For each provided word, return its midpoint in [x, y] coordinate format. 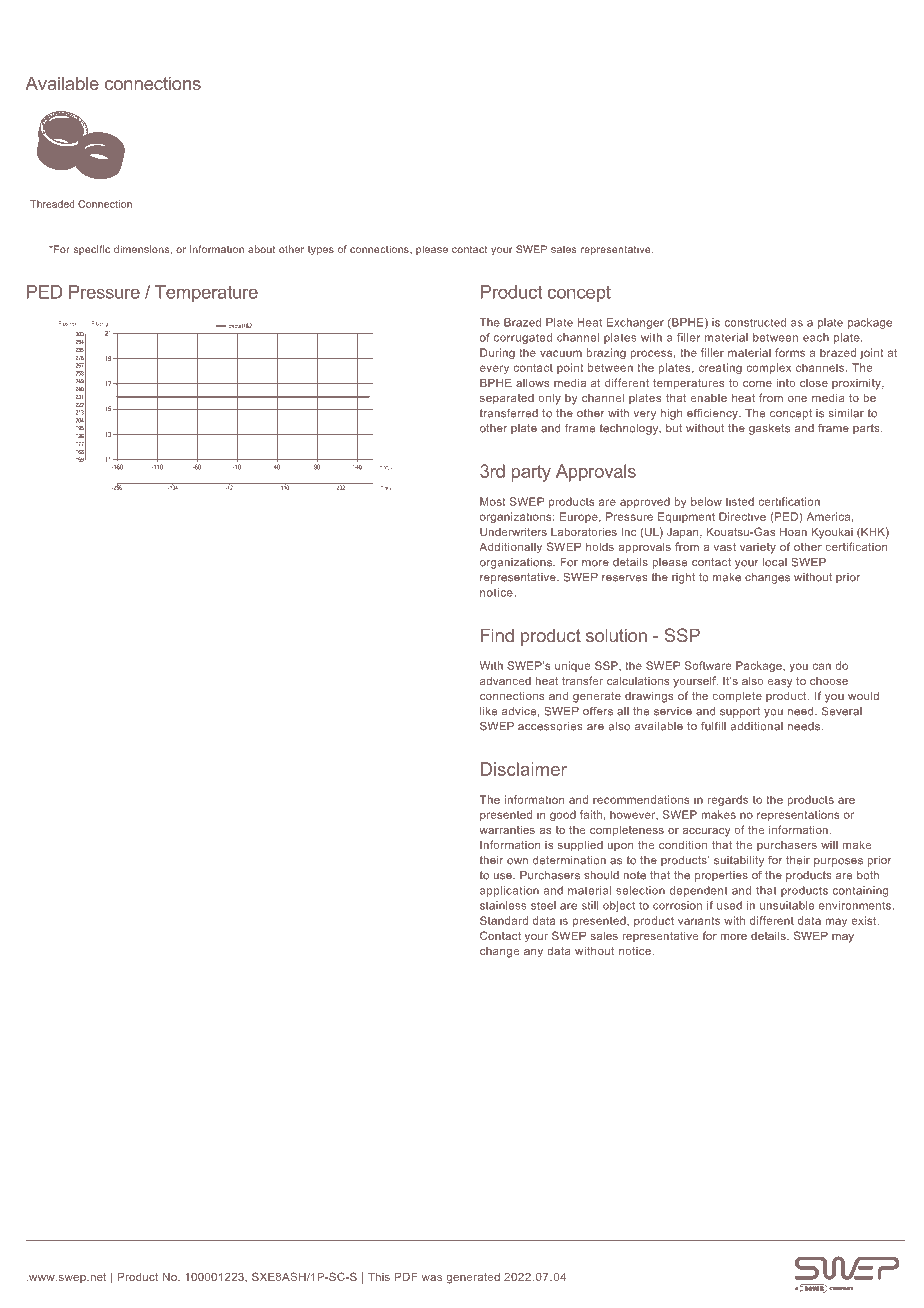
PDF [406, 1276]
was [431, 1278]
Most [493, 501]
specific [92, 250]
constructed [755, 322]
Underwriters [513, 531]
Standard [504, 920]
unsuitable [787, 905]
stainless [503, 905]
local [775, 562]
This [379, 1276]
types [321, 250]
